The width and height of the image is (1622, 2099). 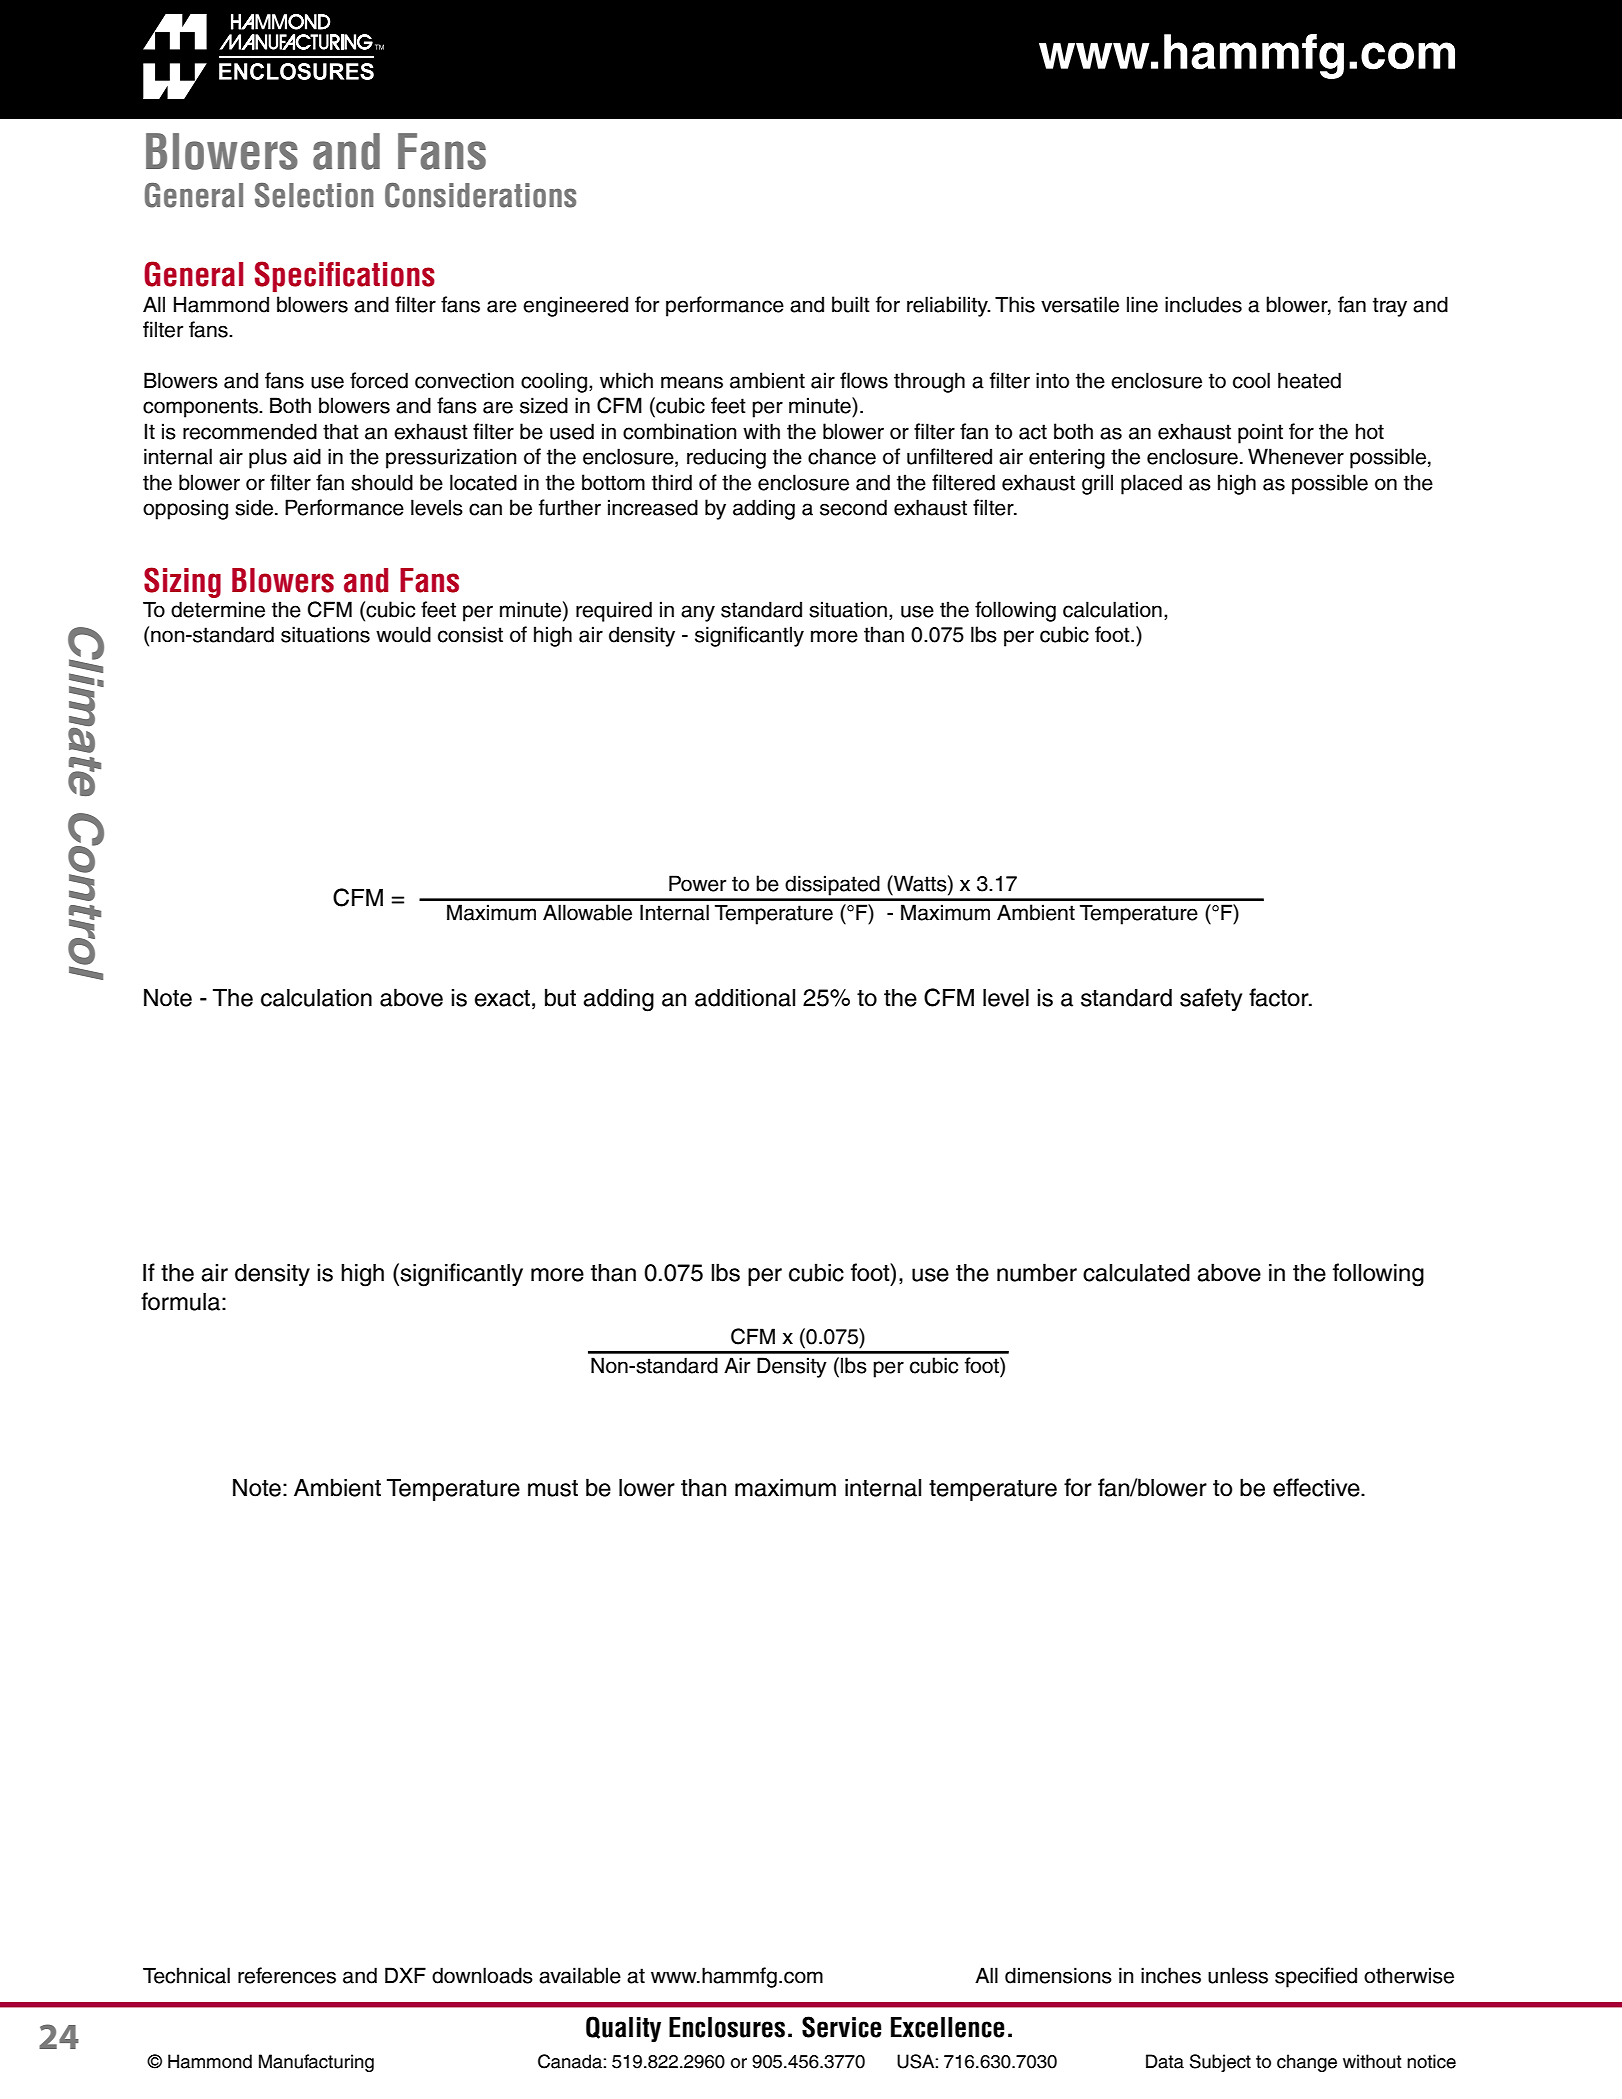 I want to click on Service, so click(x=842, y=2027).
